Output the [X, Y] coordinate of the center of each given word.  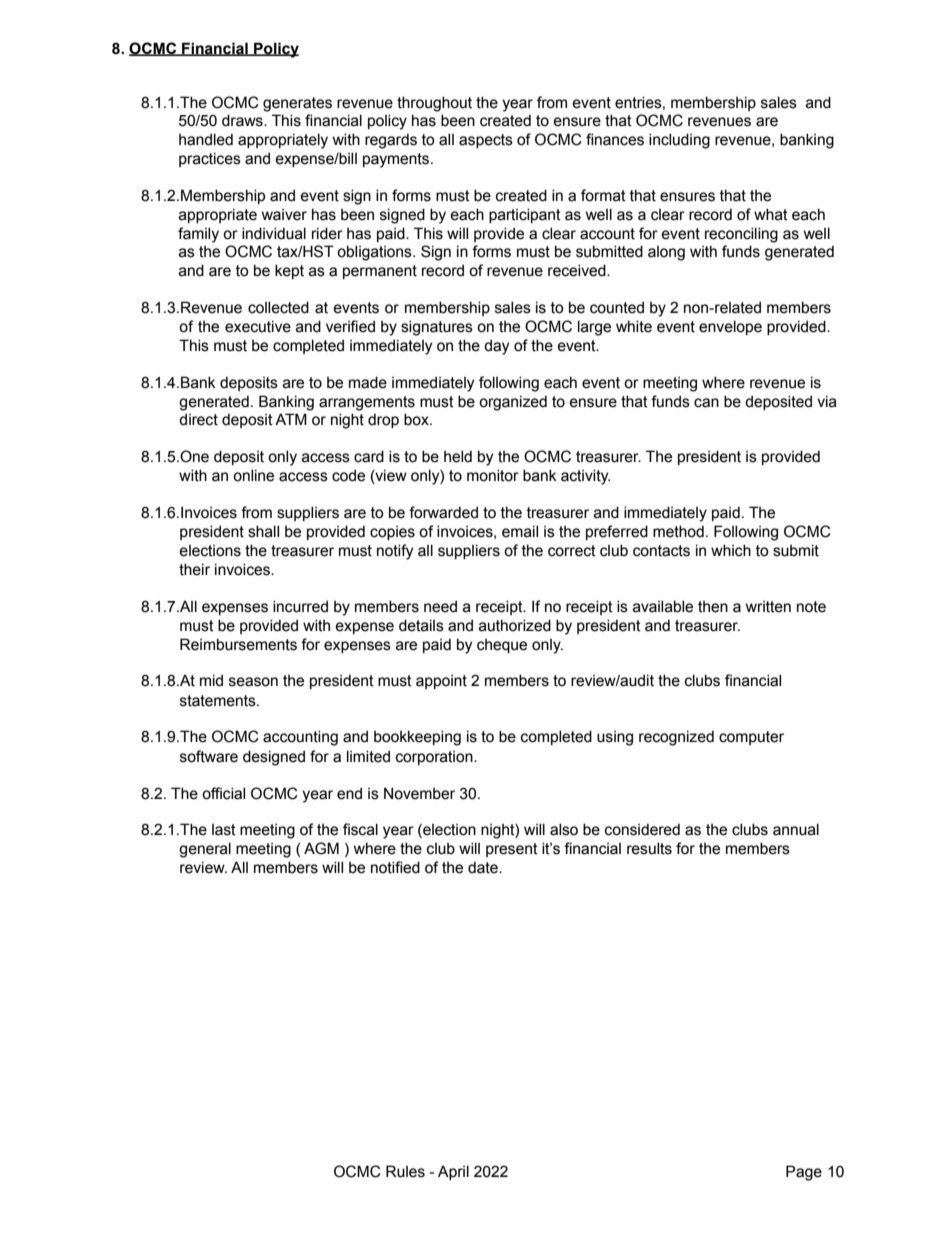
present [512, 850]
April [453, 1172]
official [223, 793]
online [253, 475]
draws [243, 120]
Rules [405, 1171]
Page [804, 1173]
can [706, 403]
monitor [493, 475]
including [679, 141]
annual [796, 829]
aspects [486, 141]
